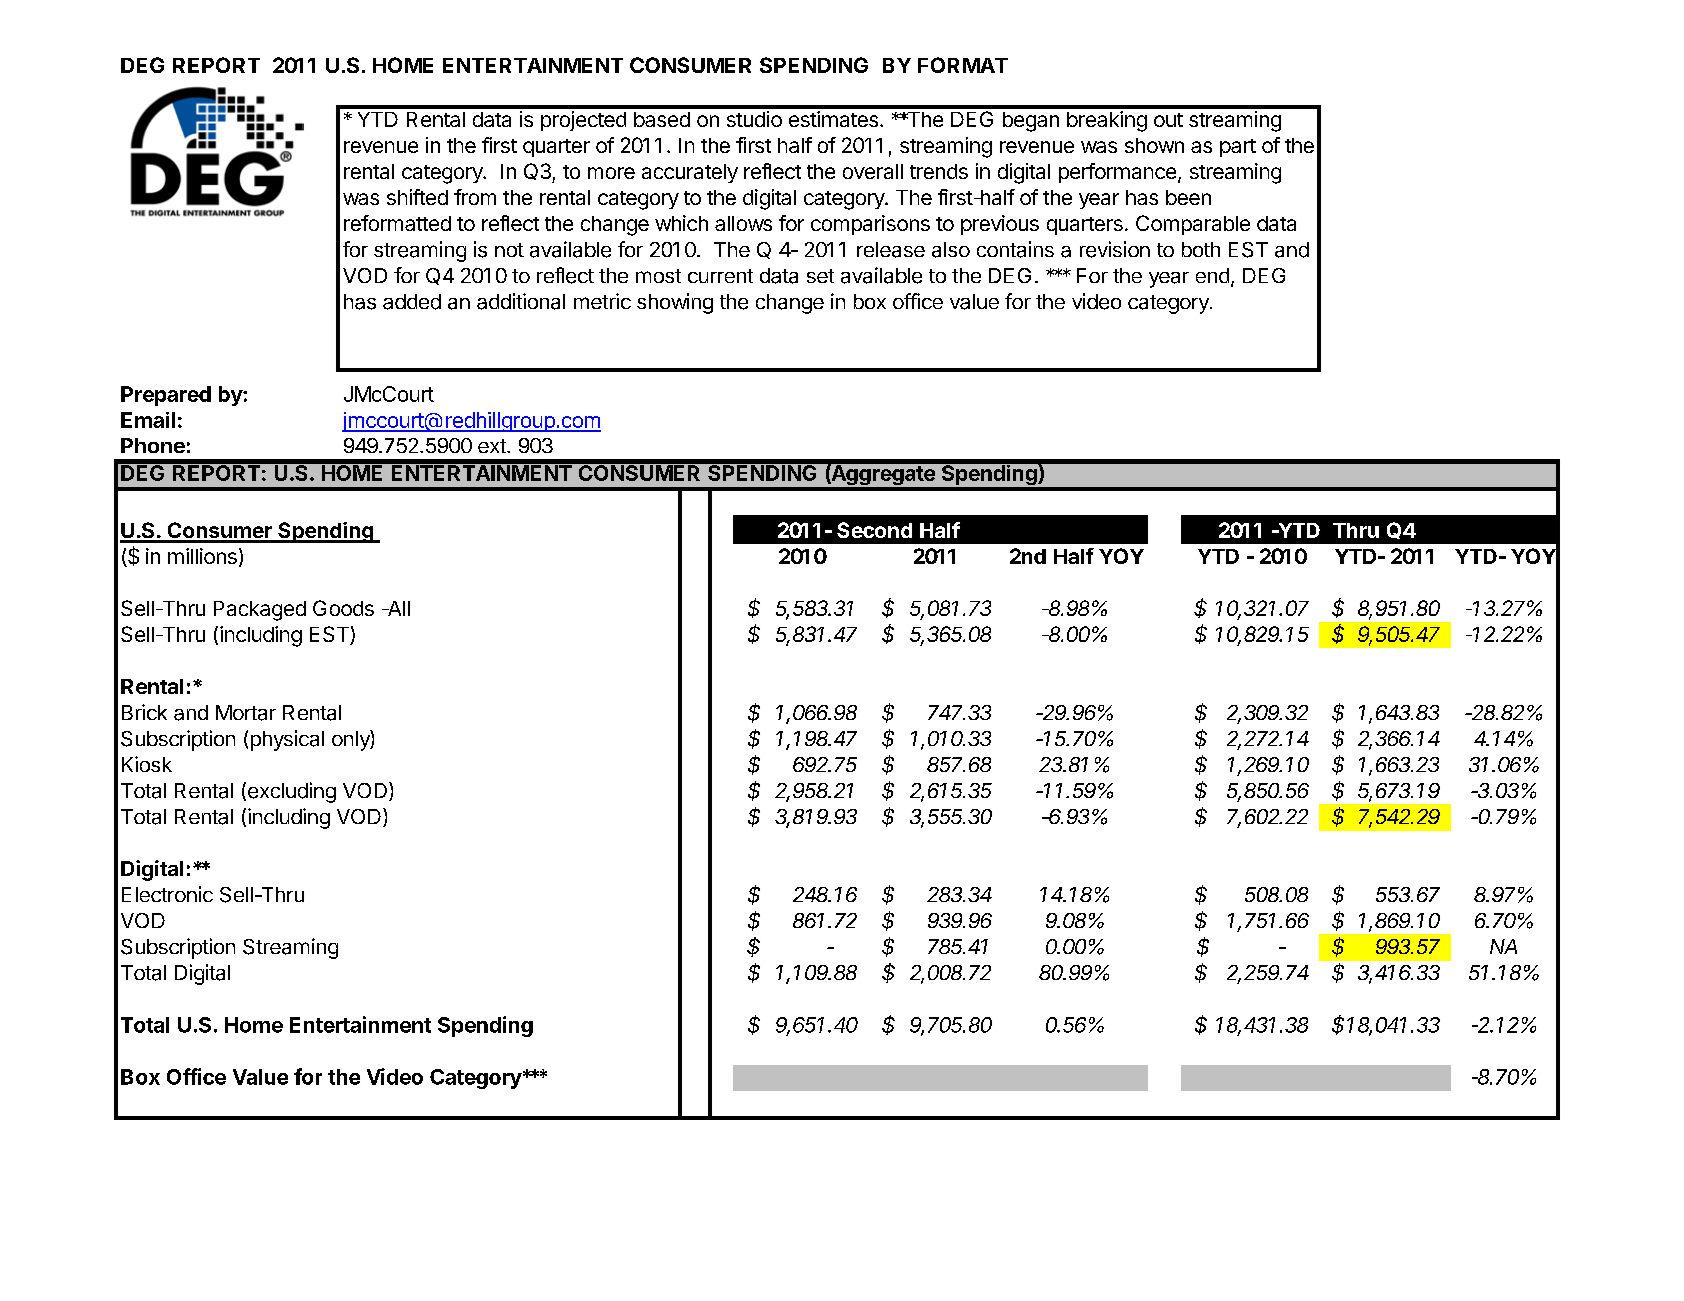 This screenshot has width=1684, height=1301. Describe the element at coordinates (1154, 145) in the screenshot. I see `shown` at that location.
